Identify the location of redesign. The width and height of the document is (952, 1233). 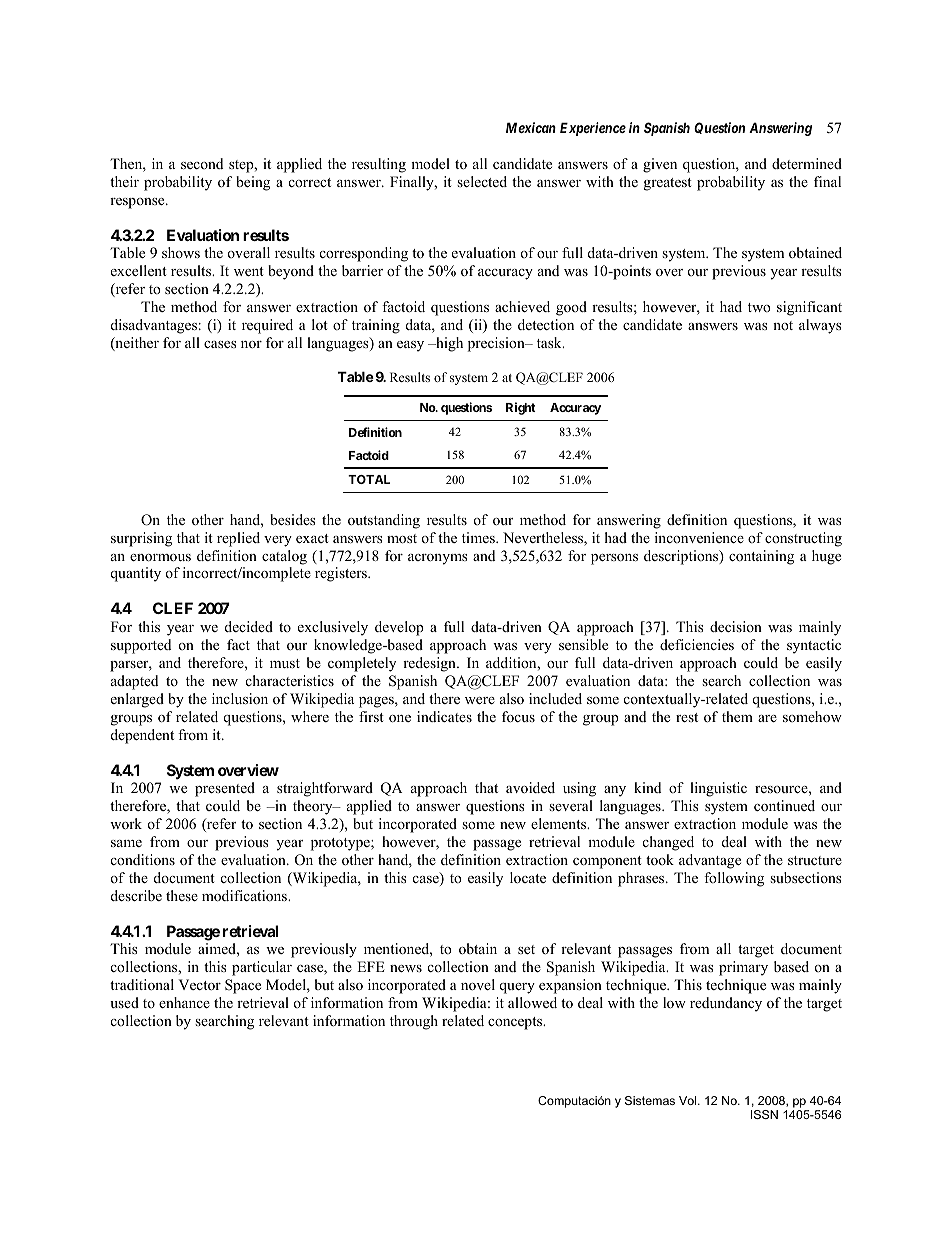
(430, 664).
